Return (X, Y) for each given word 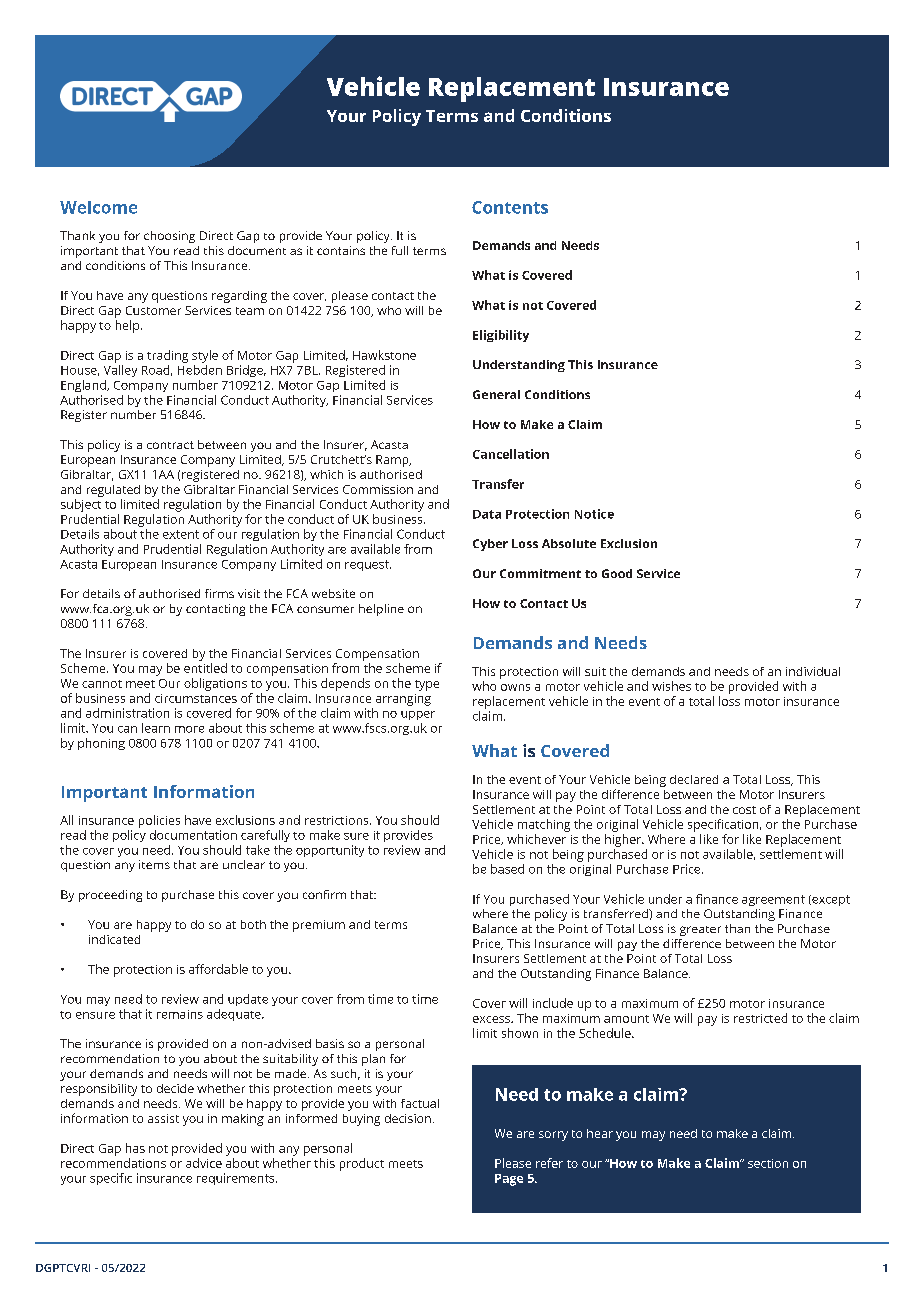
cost (744, 810)
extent (181, 534)
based (507, 869)
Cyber (490, 545)
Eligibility (501, 336)
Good (617, 573)
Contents (510, 207)
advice (204, 1163)
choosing (169, 237)
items (154, 864)
